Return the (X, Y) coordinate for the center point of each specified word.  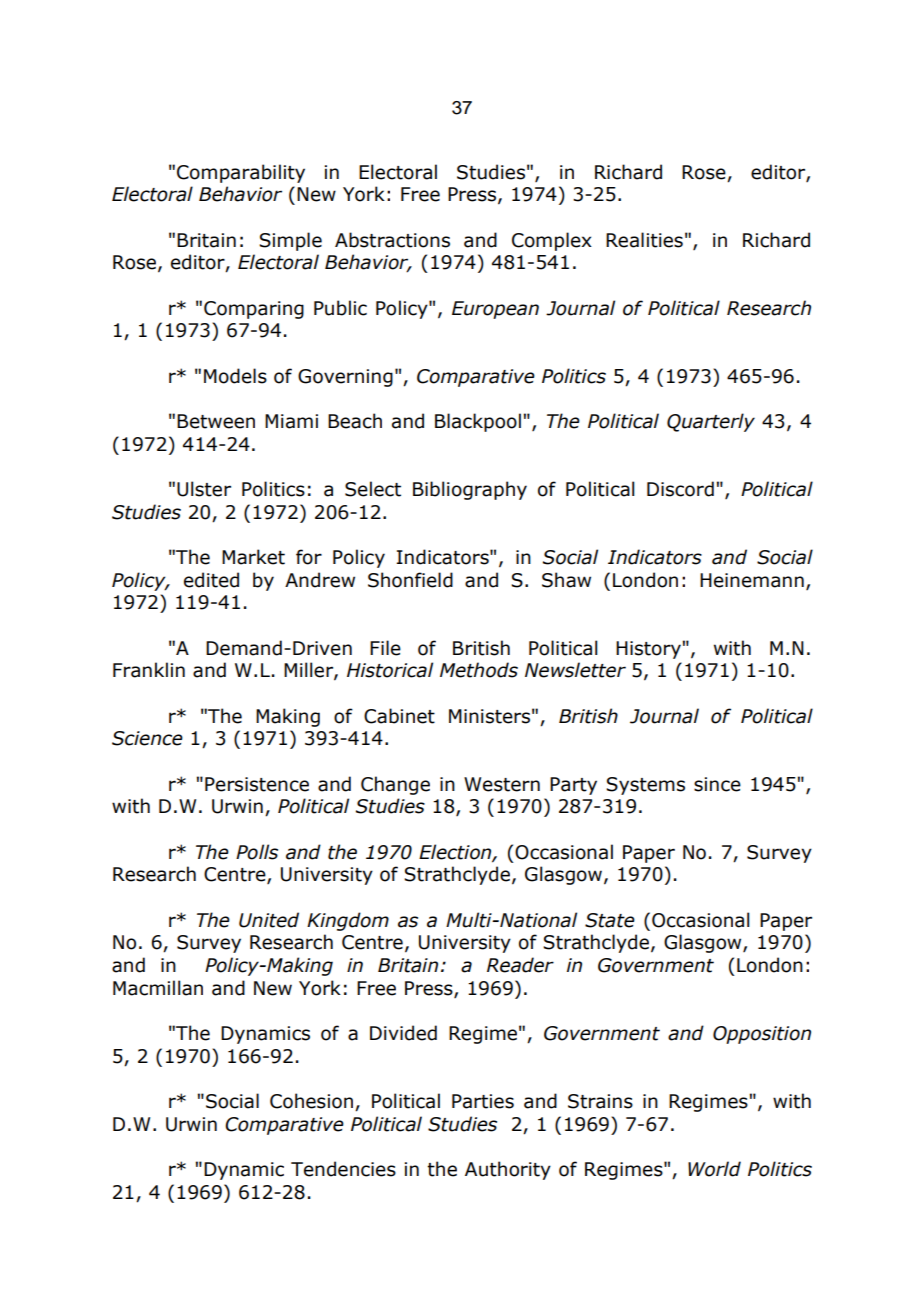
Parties (483, 1101)
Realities (644, 240)
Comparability (241, 173)
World (714, 1169)
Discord (680, 489)
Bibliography (470, 490)
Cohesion (311, 1101)
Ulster (204, 489)
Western (502, 784)
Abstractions (392, 240)
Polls (257, 852)
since (717, 784)
